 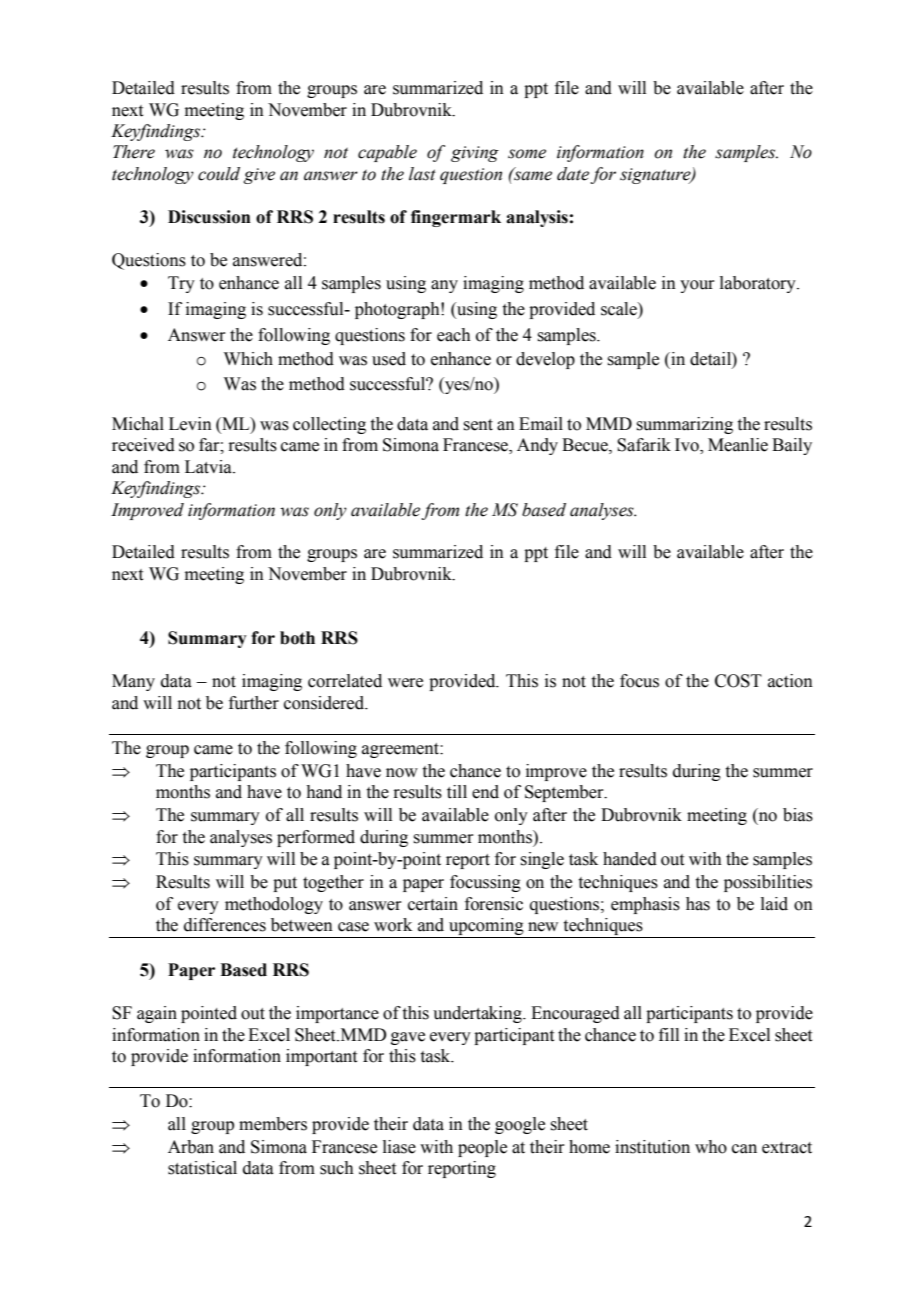 I want to click on forensic, so click(x=494, y=904).
